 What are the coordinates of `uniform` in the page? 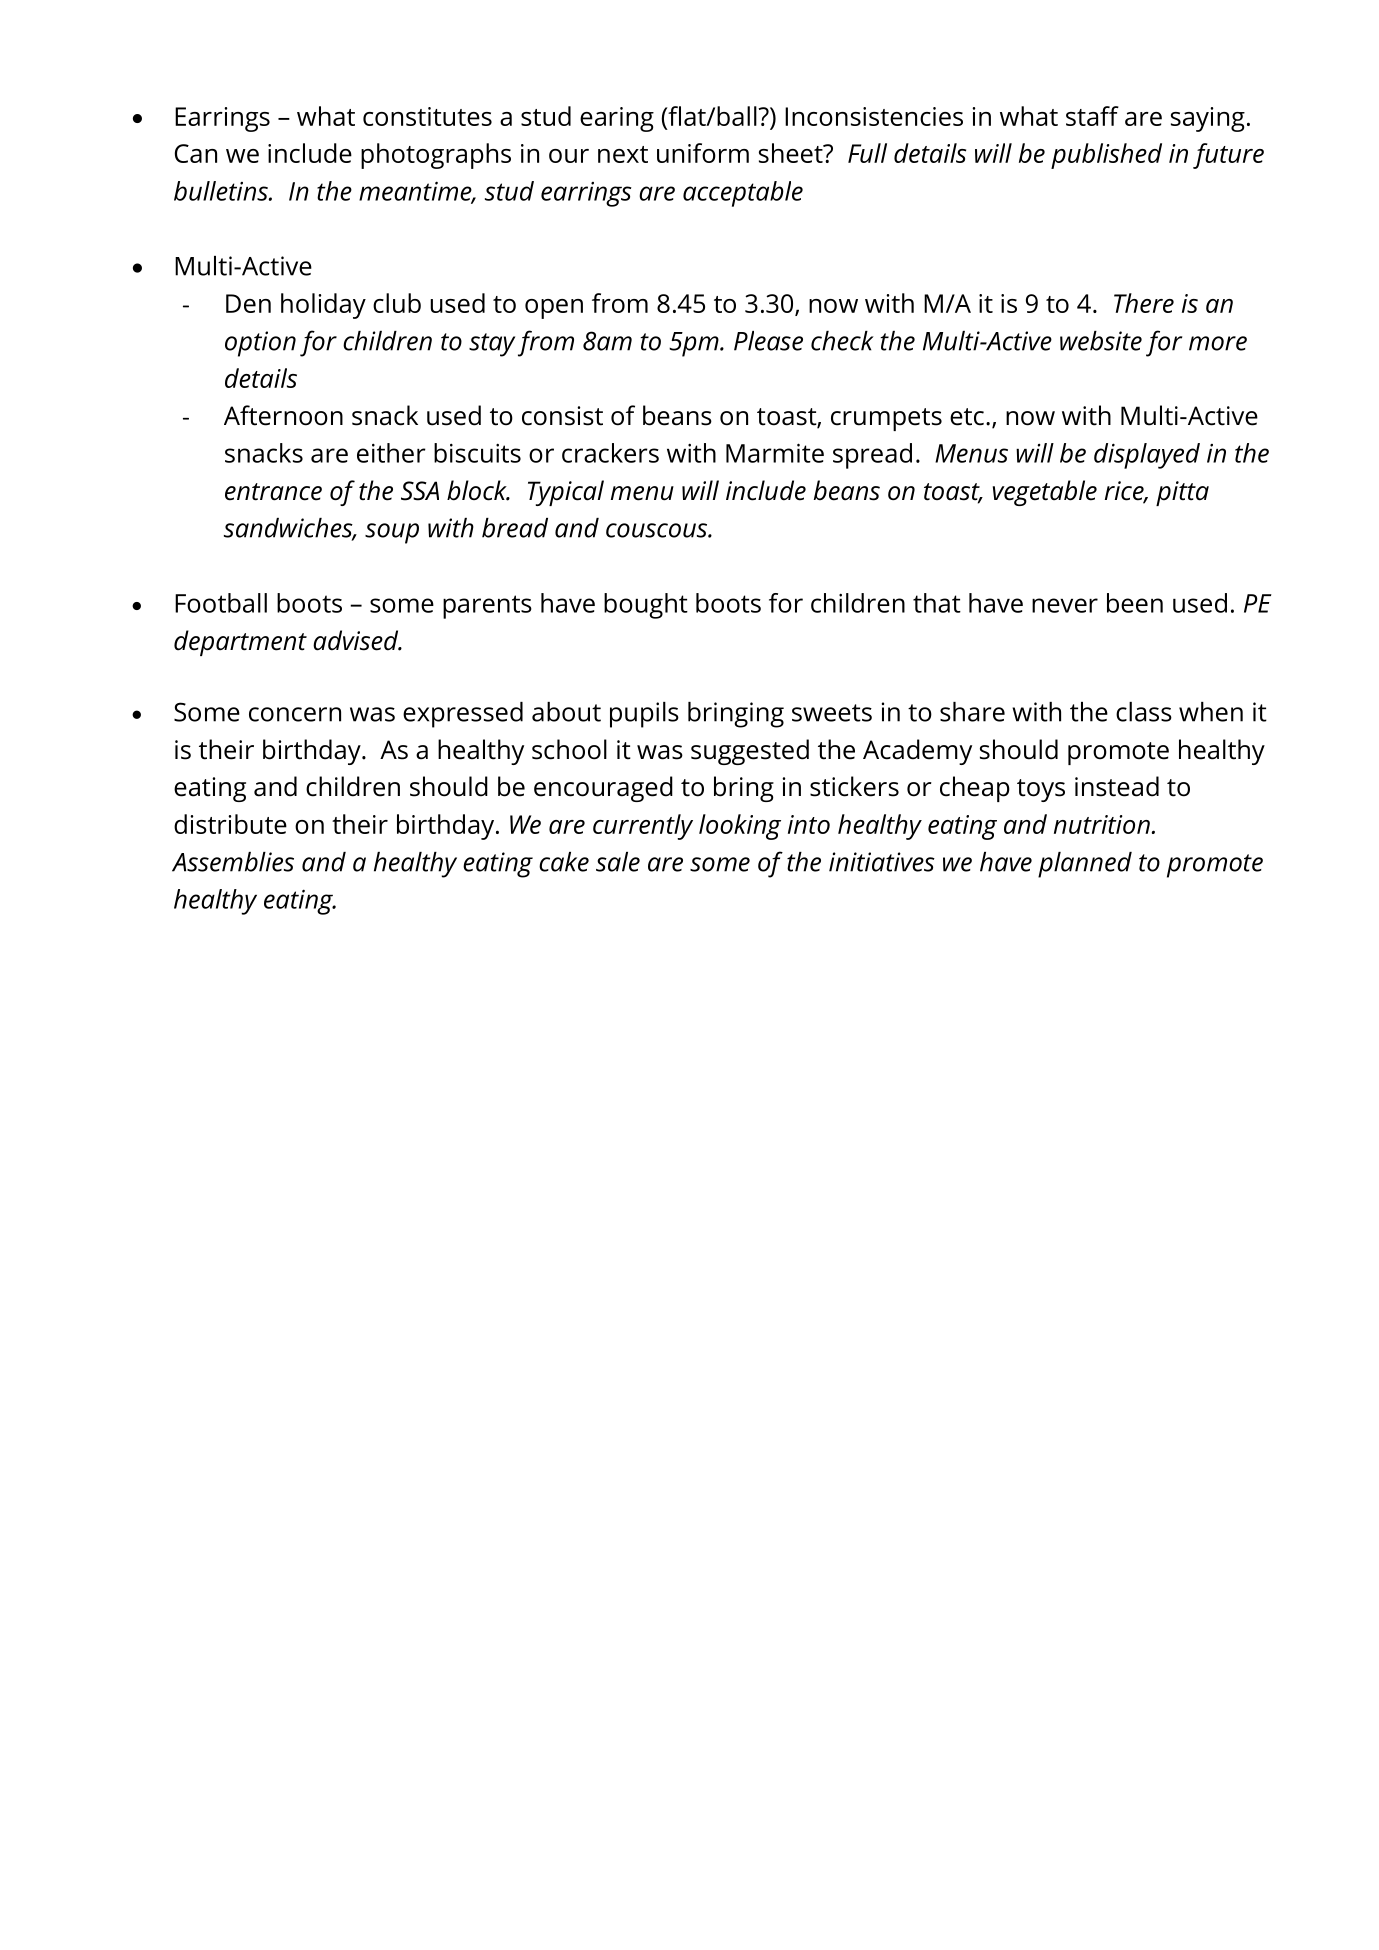 It's located at (703, 153).
